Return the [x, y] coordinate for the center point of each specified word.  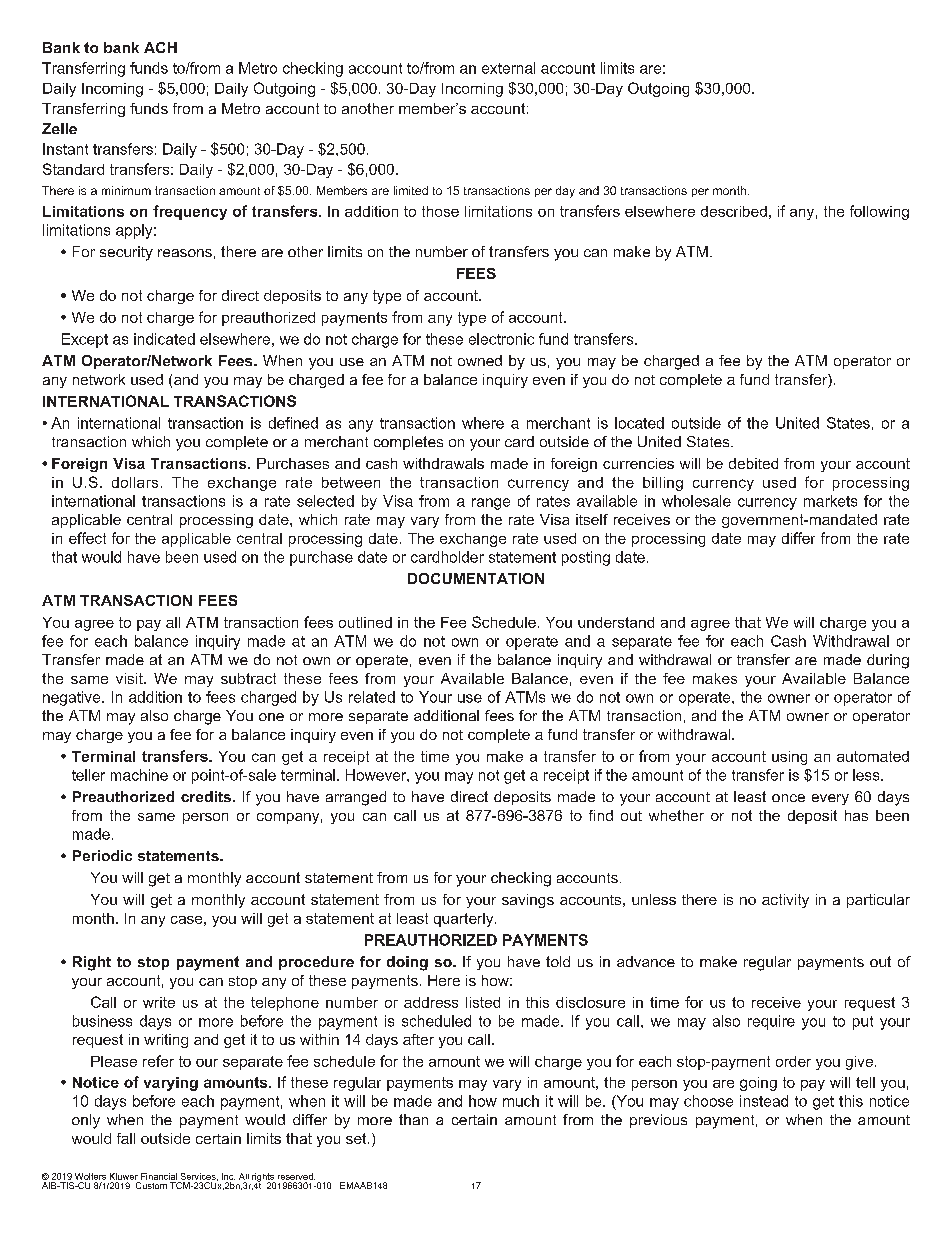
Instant [65, 149]
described [734, 211]
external [508, 68]
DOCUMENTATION [476, 578]
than [413, 1119]
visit [130, 678]
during [888, 661]
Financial [159, 1176]
